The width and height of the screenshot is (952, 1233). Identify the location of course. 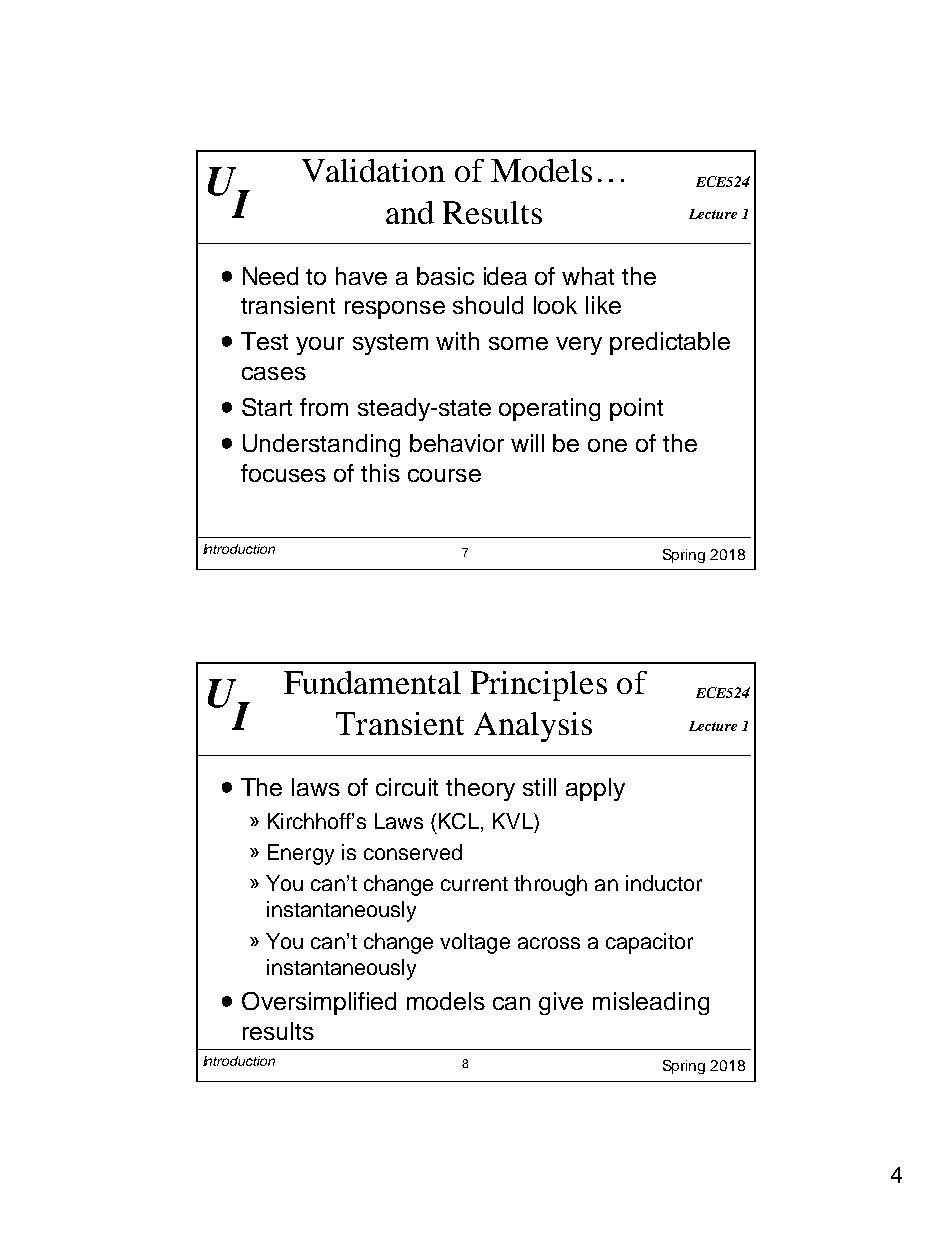
(444, 475).
